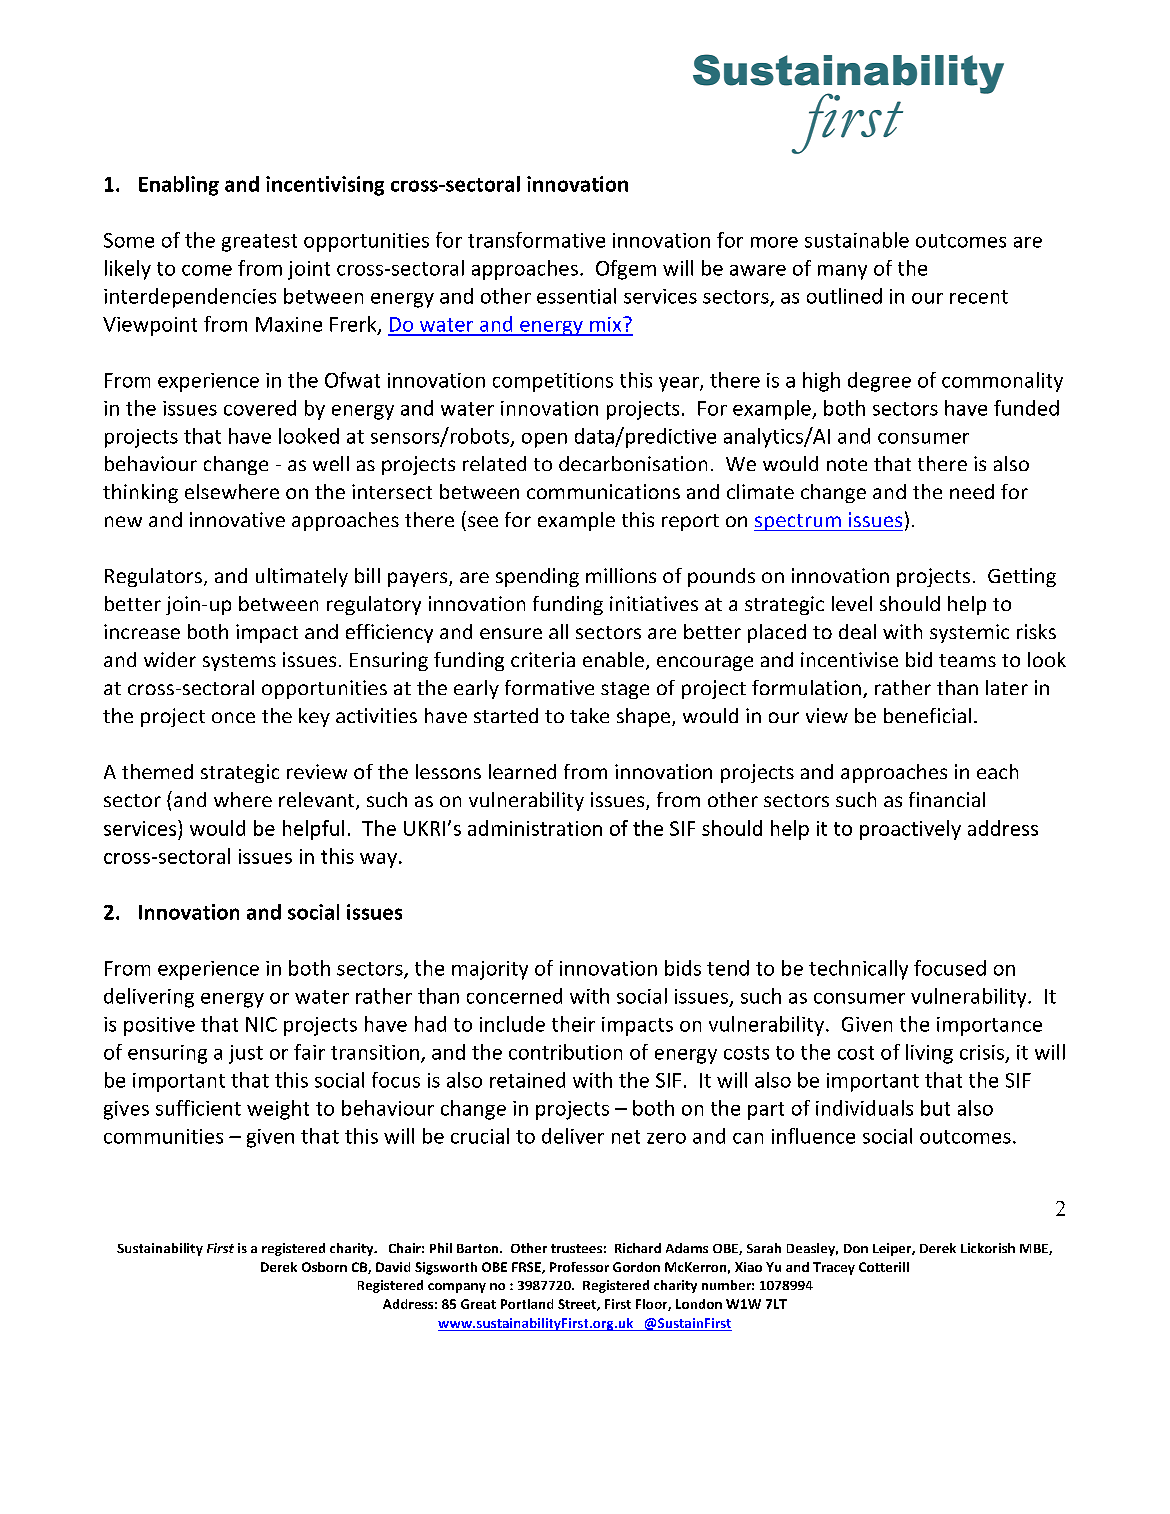 The height and width of the screenshot is (1514, 1170). Describe the element at coordinates (157, 771) in the screenshot. I see `themed` at that location.
